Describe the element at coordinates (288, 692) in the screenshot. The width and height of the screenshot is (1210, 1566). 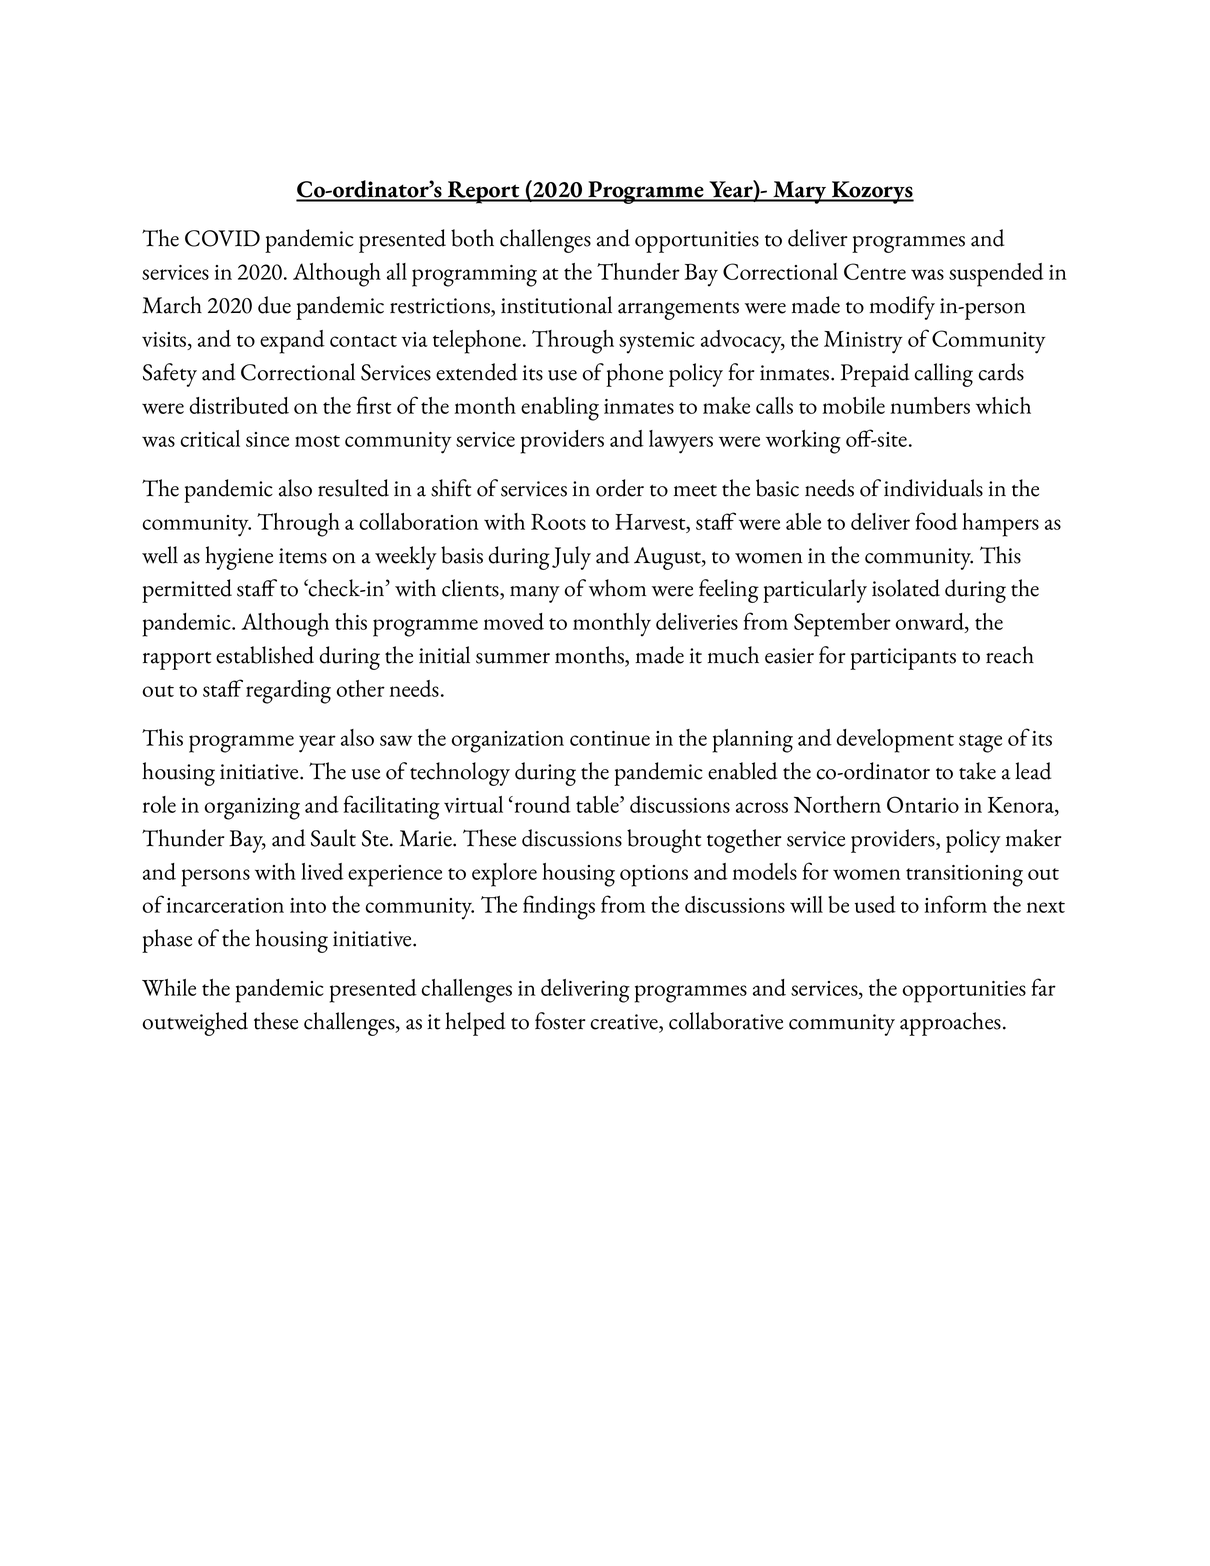
I see `regarding` at that location.
